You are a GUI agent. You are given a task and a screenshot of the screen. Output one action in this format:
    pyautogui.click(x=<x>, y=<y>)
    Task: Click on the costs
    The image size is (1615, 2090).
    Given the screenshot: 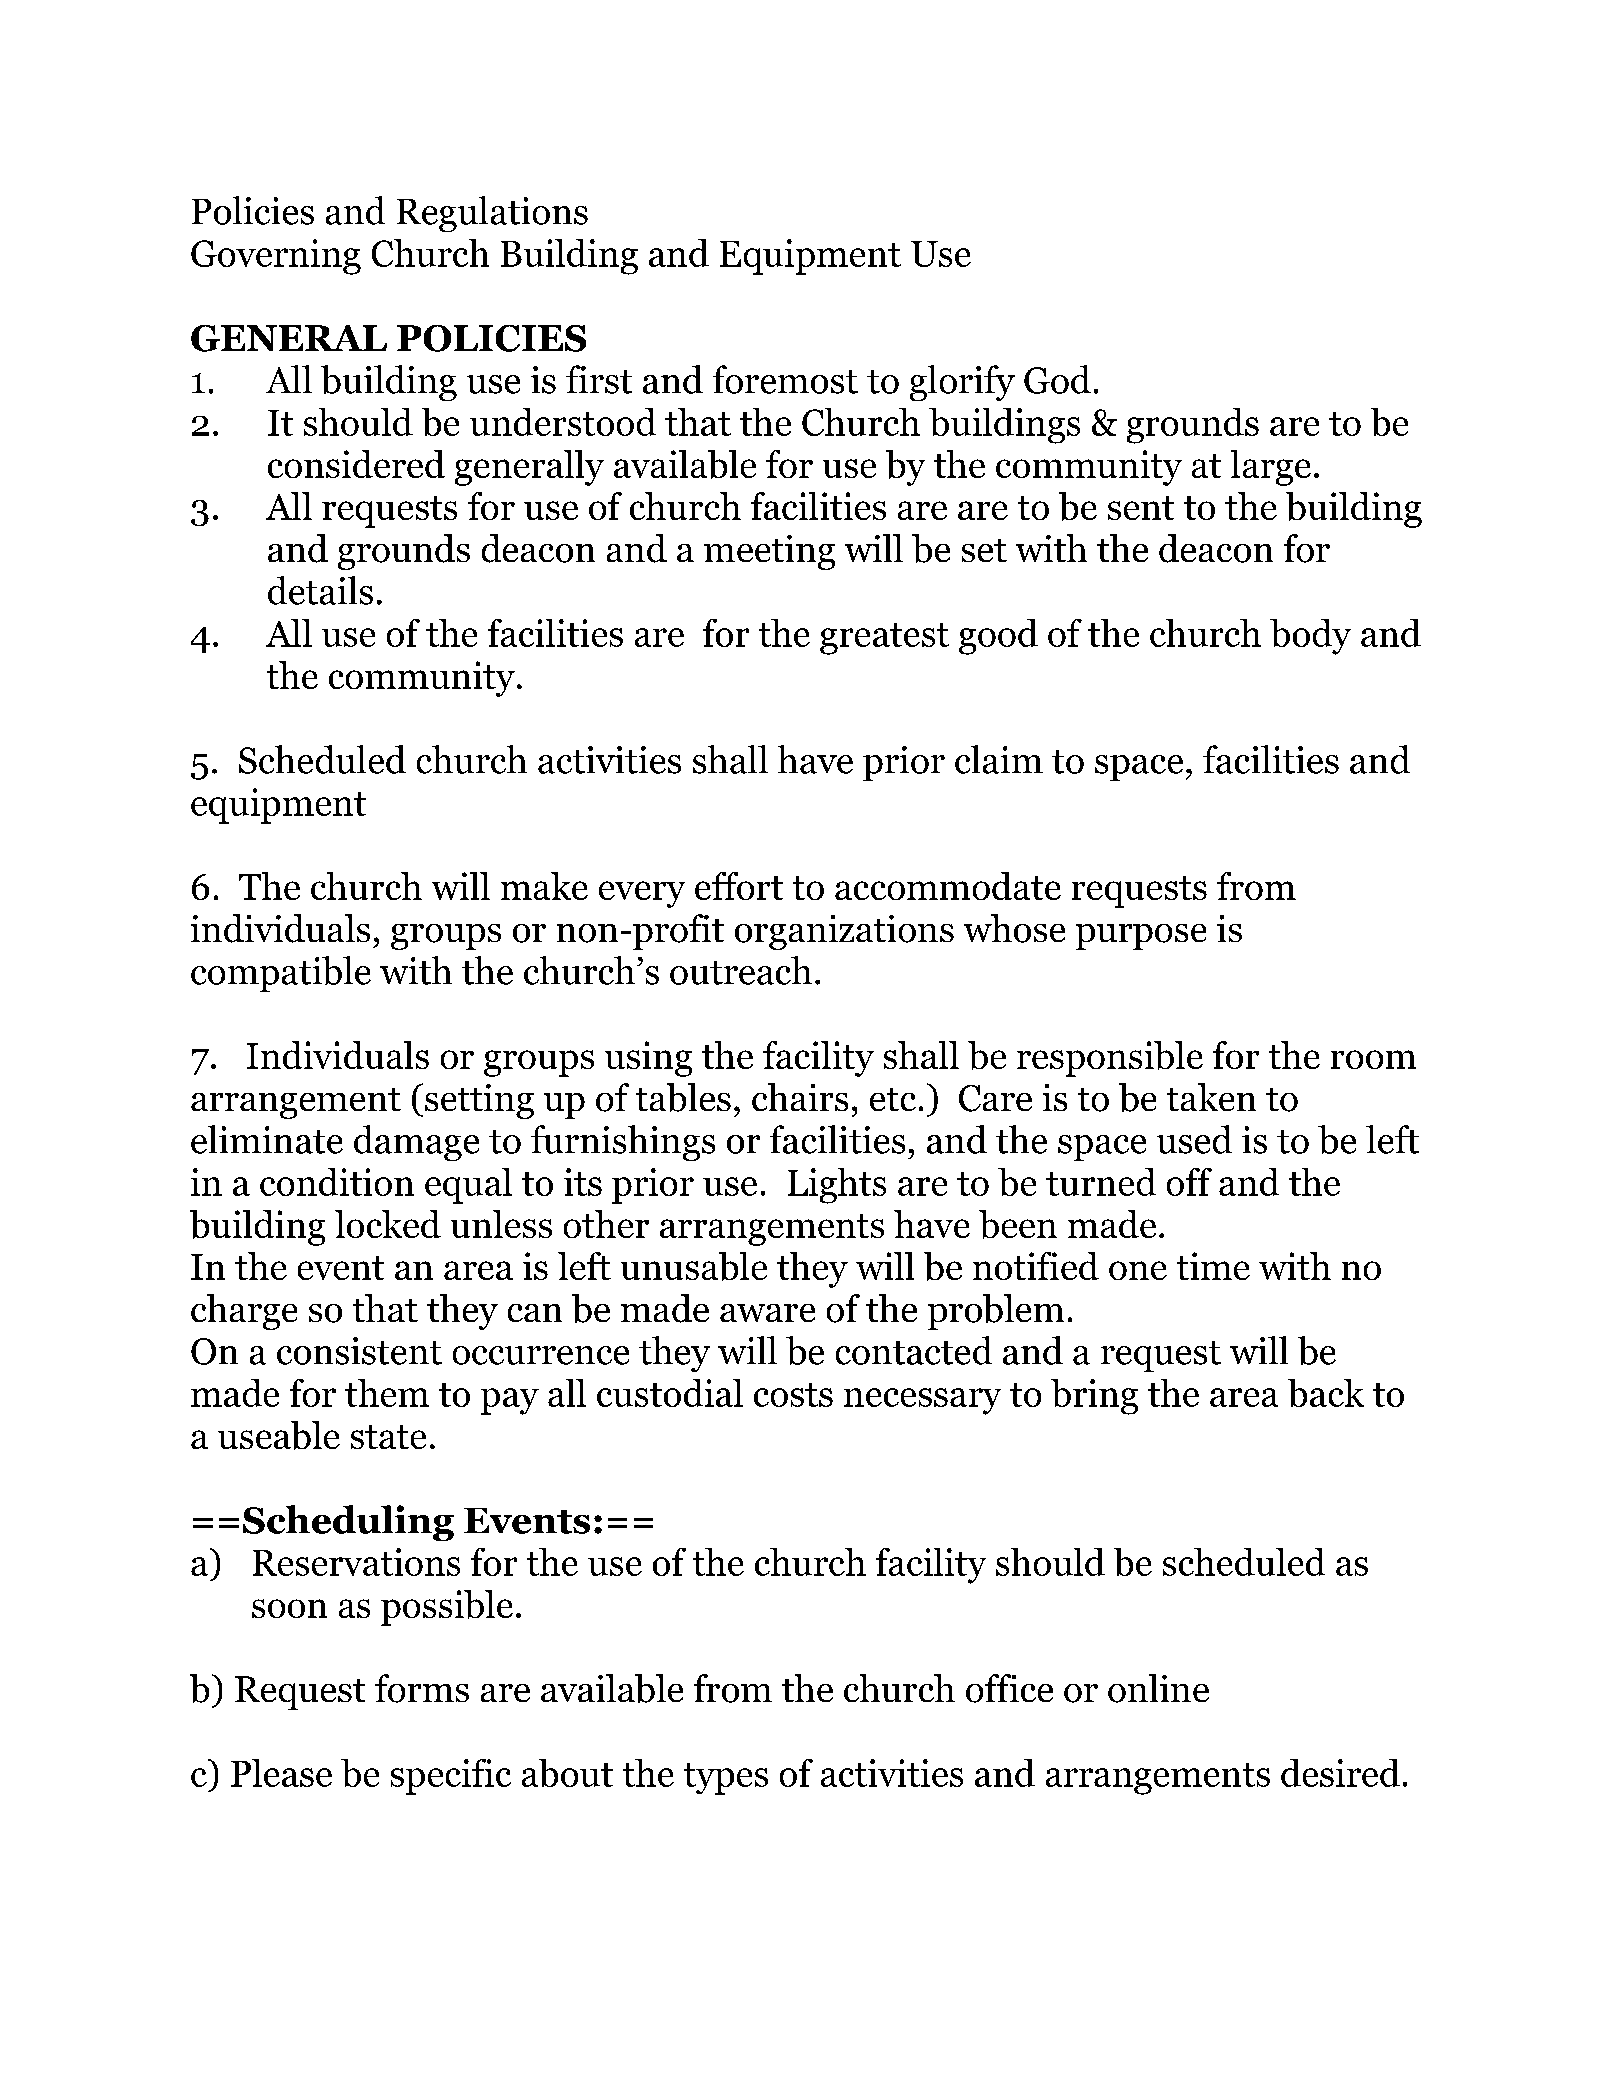 What is the action you would take?
    pyautogui.click(x=793, y=1395)
